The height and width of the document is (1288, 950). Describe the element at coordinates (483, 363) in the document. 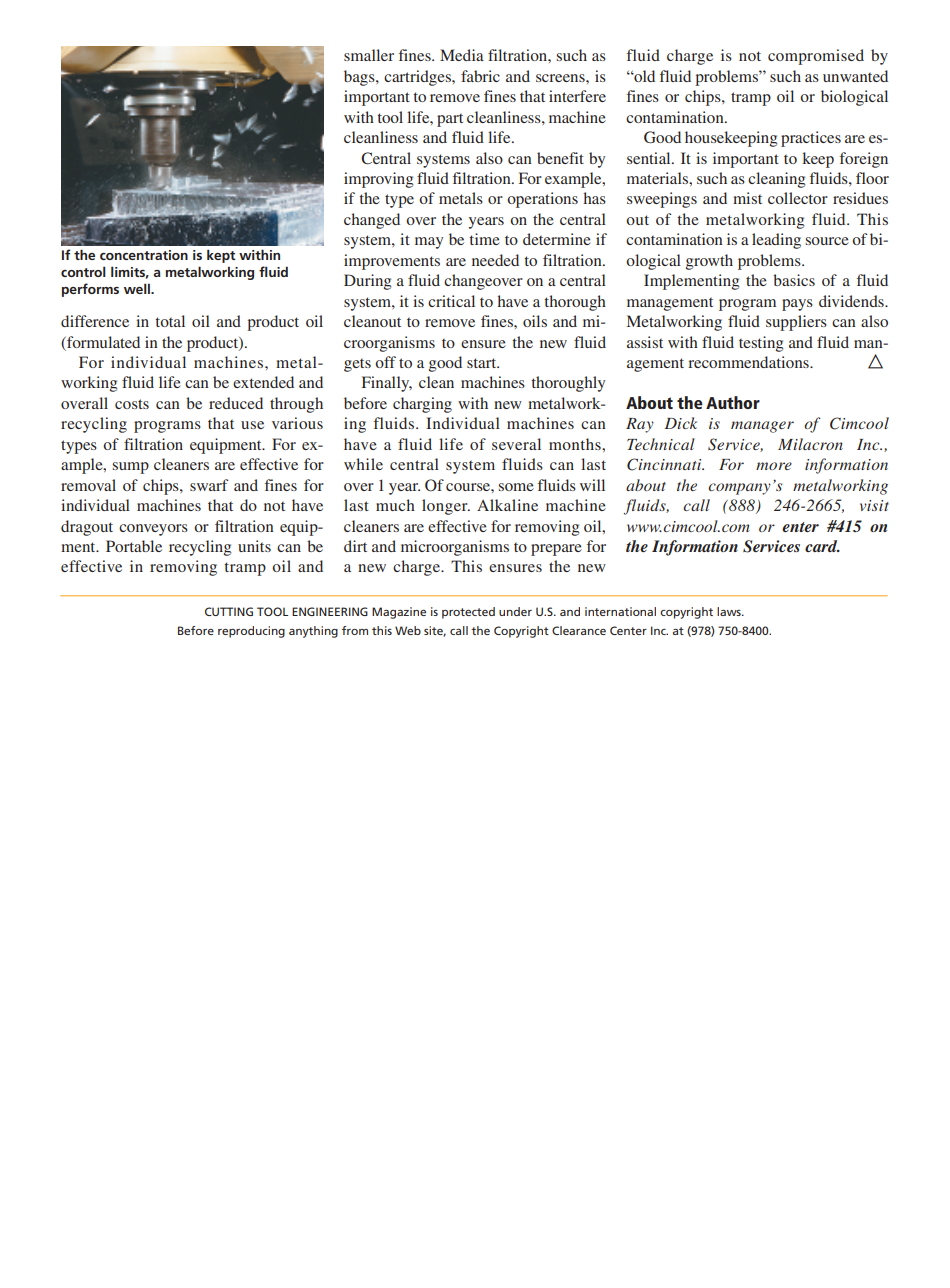

I see `start` at that location.
